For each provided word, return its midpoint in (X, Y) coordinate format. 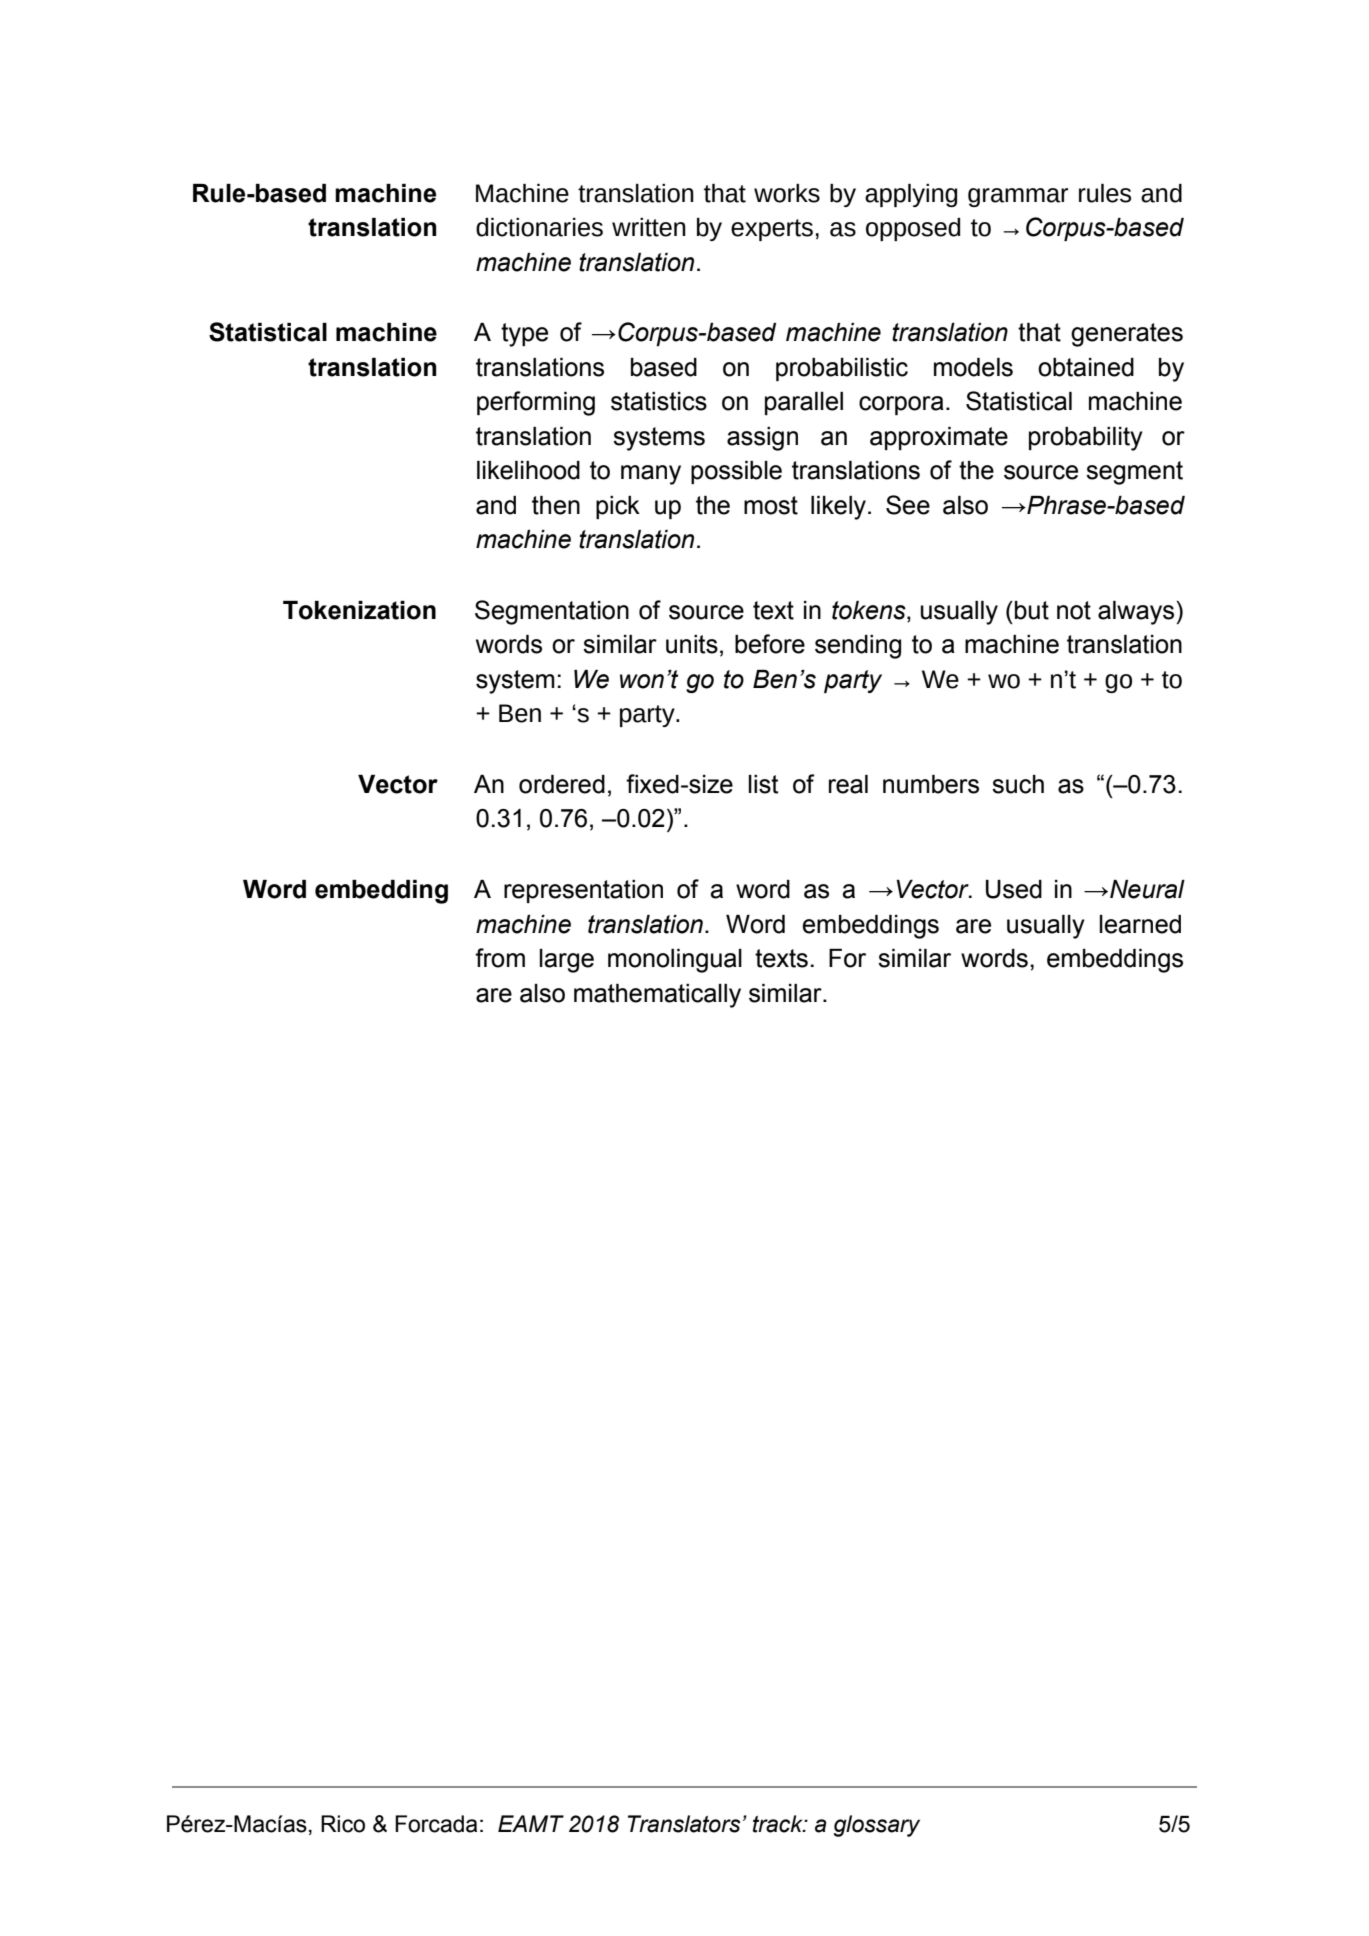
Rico (343, 1824)
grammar (1018, 197)
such (1018, 784)
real (848, 784)
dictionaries (539, 227)
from (500, 958)
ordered (562, 784)
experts (772, 230)
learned (1140, 924)
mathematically (657, 996)
